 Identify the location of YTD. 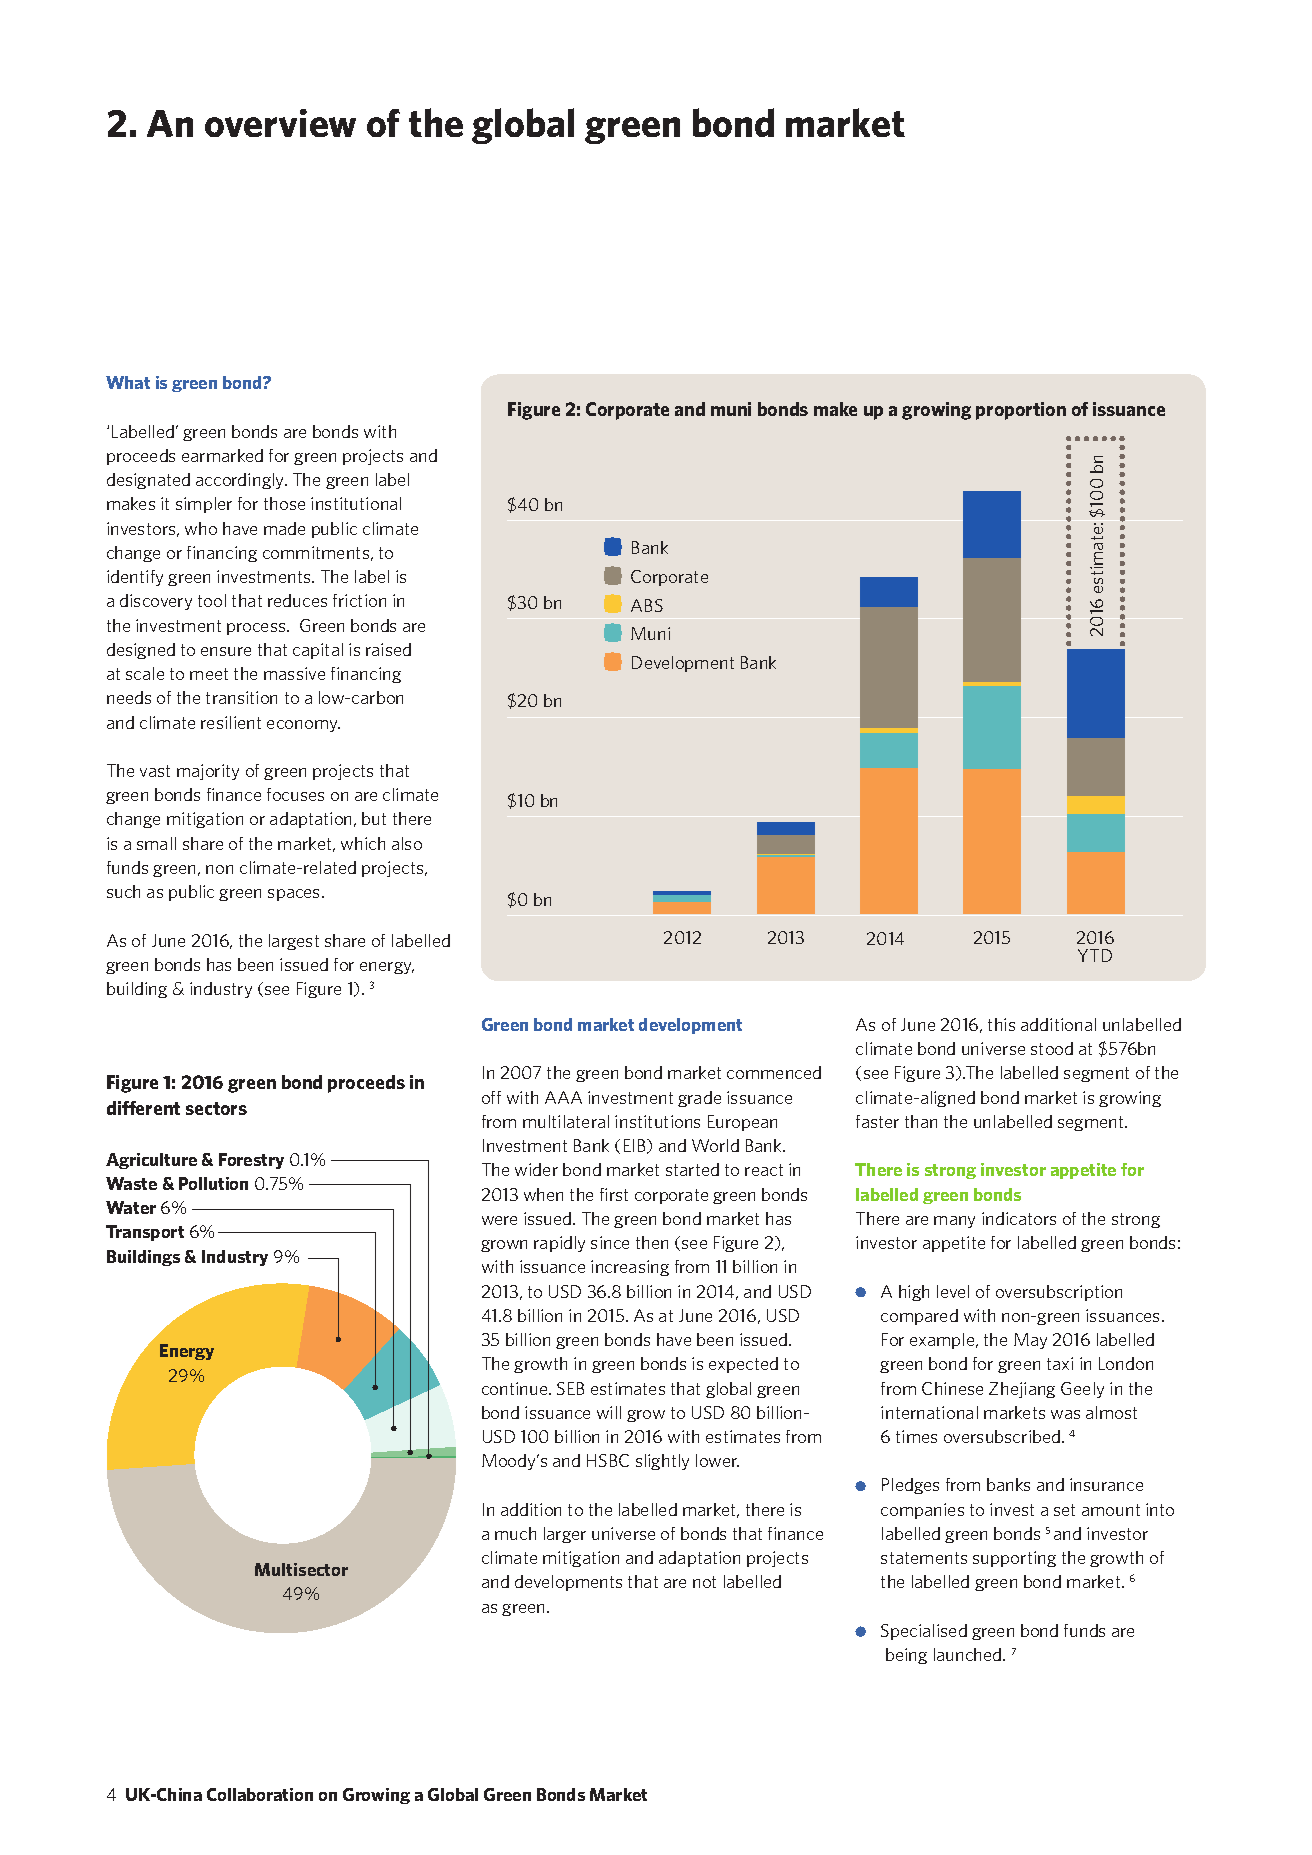
(1095, 955).
